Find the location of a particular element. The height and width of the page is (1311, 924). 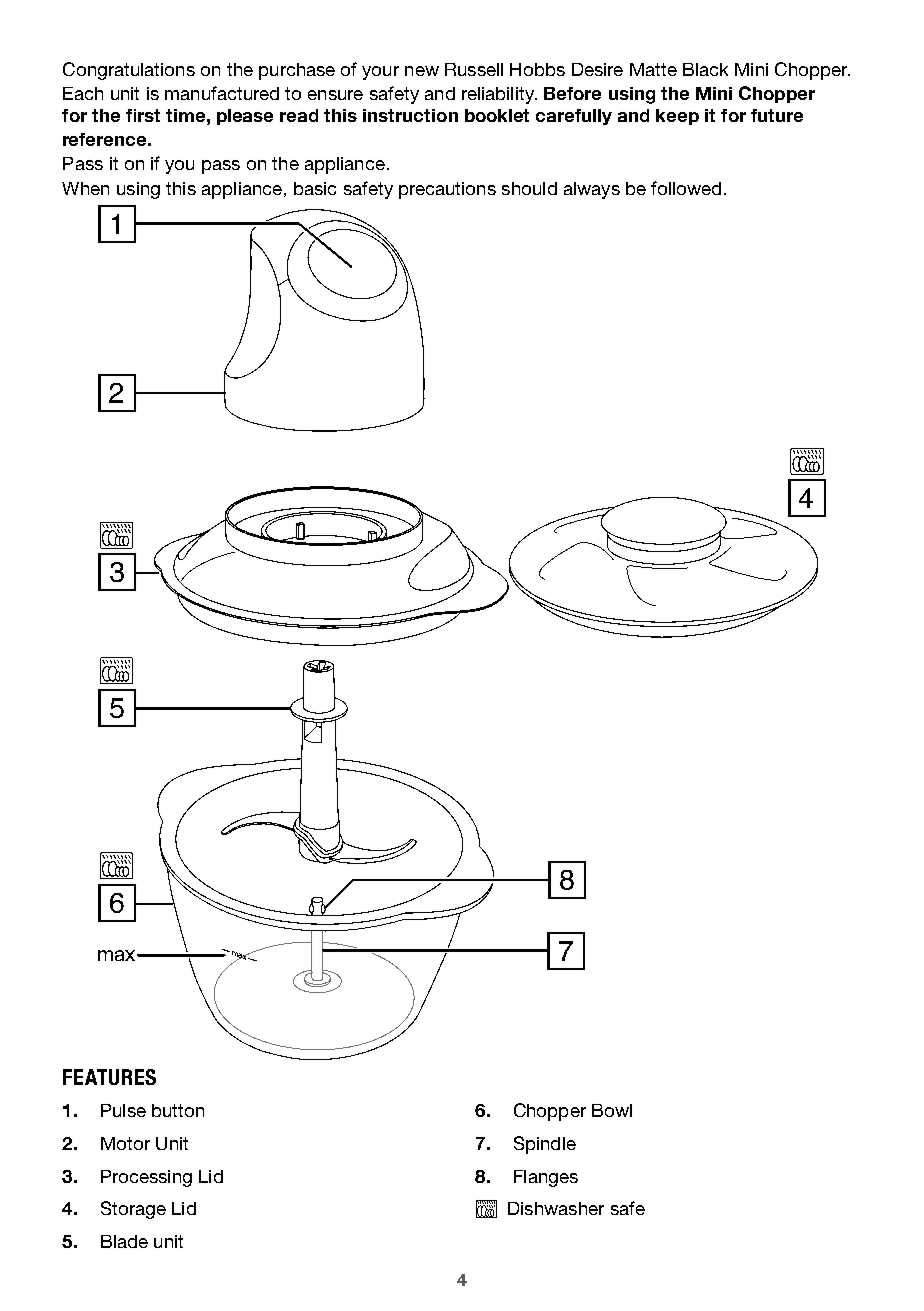

first is located at coordinates (143, 115).
